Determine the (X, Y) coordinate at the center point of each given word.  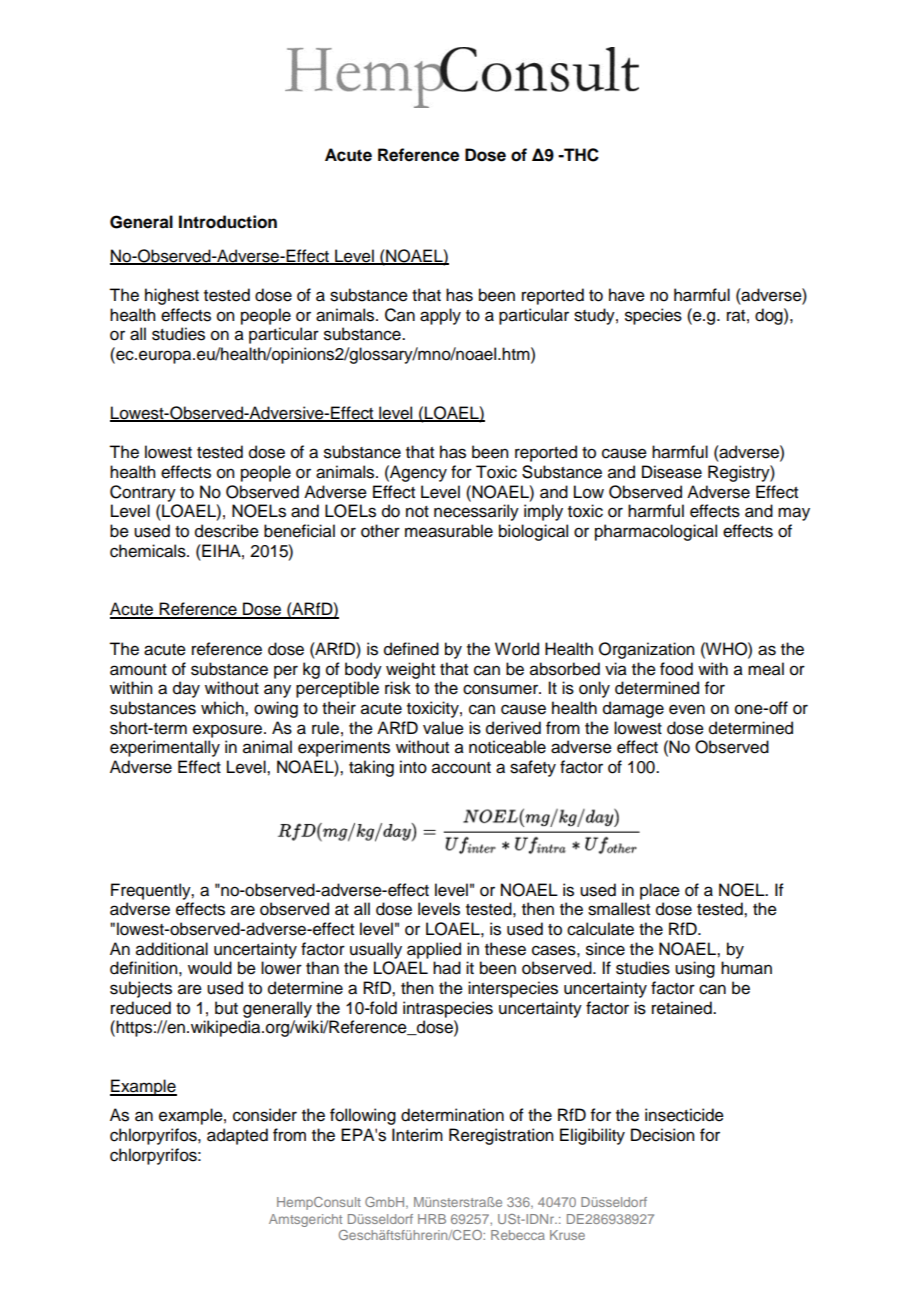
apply (440, 316)
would (210, 968)
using (695, 969)
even (687, 709)
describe (227, 531)
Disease (672, 472)
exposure (229, 731)
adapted (237, 1136)
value (443, 728)
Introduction (228, 222)
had (447, 968)
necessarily (476, 512)
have (627, 295)
